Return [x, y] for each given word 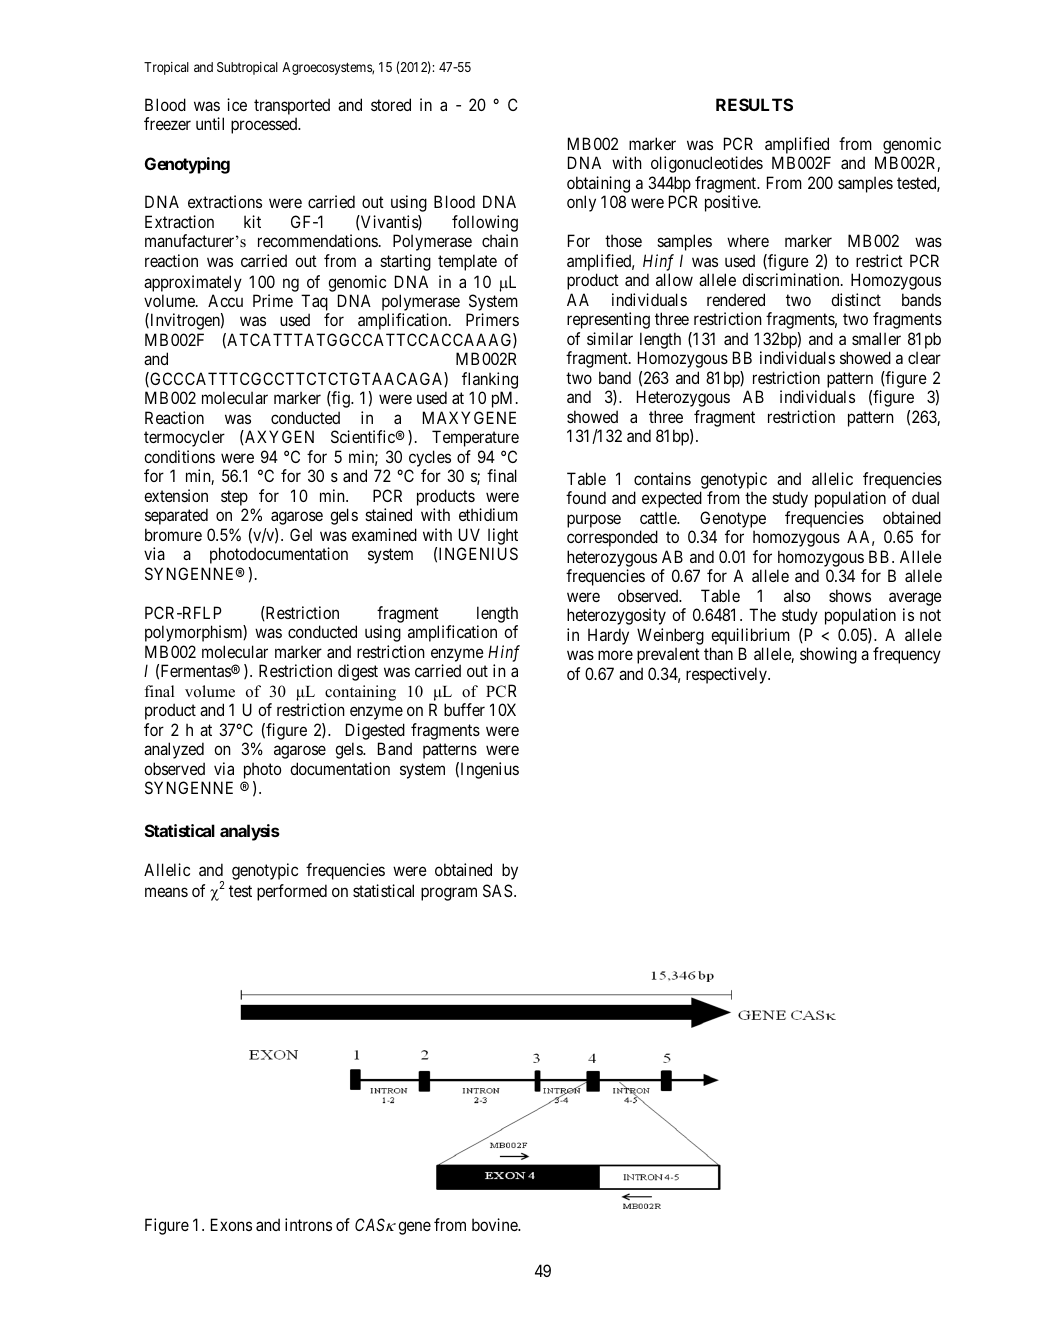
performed [292, 892]
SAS [498, 890]
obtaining [598, 184]
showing [828, 655]
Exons [231, 1224]
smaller [876, 338]
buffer [464, 709]
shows [850, 595]
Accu [225, 300]
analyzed [174, 750]
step [234, 498]
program [449, 894]
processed [265, 125]
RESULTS [754, 104]
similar [610, 338]
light [503, 536]
